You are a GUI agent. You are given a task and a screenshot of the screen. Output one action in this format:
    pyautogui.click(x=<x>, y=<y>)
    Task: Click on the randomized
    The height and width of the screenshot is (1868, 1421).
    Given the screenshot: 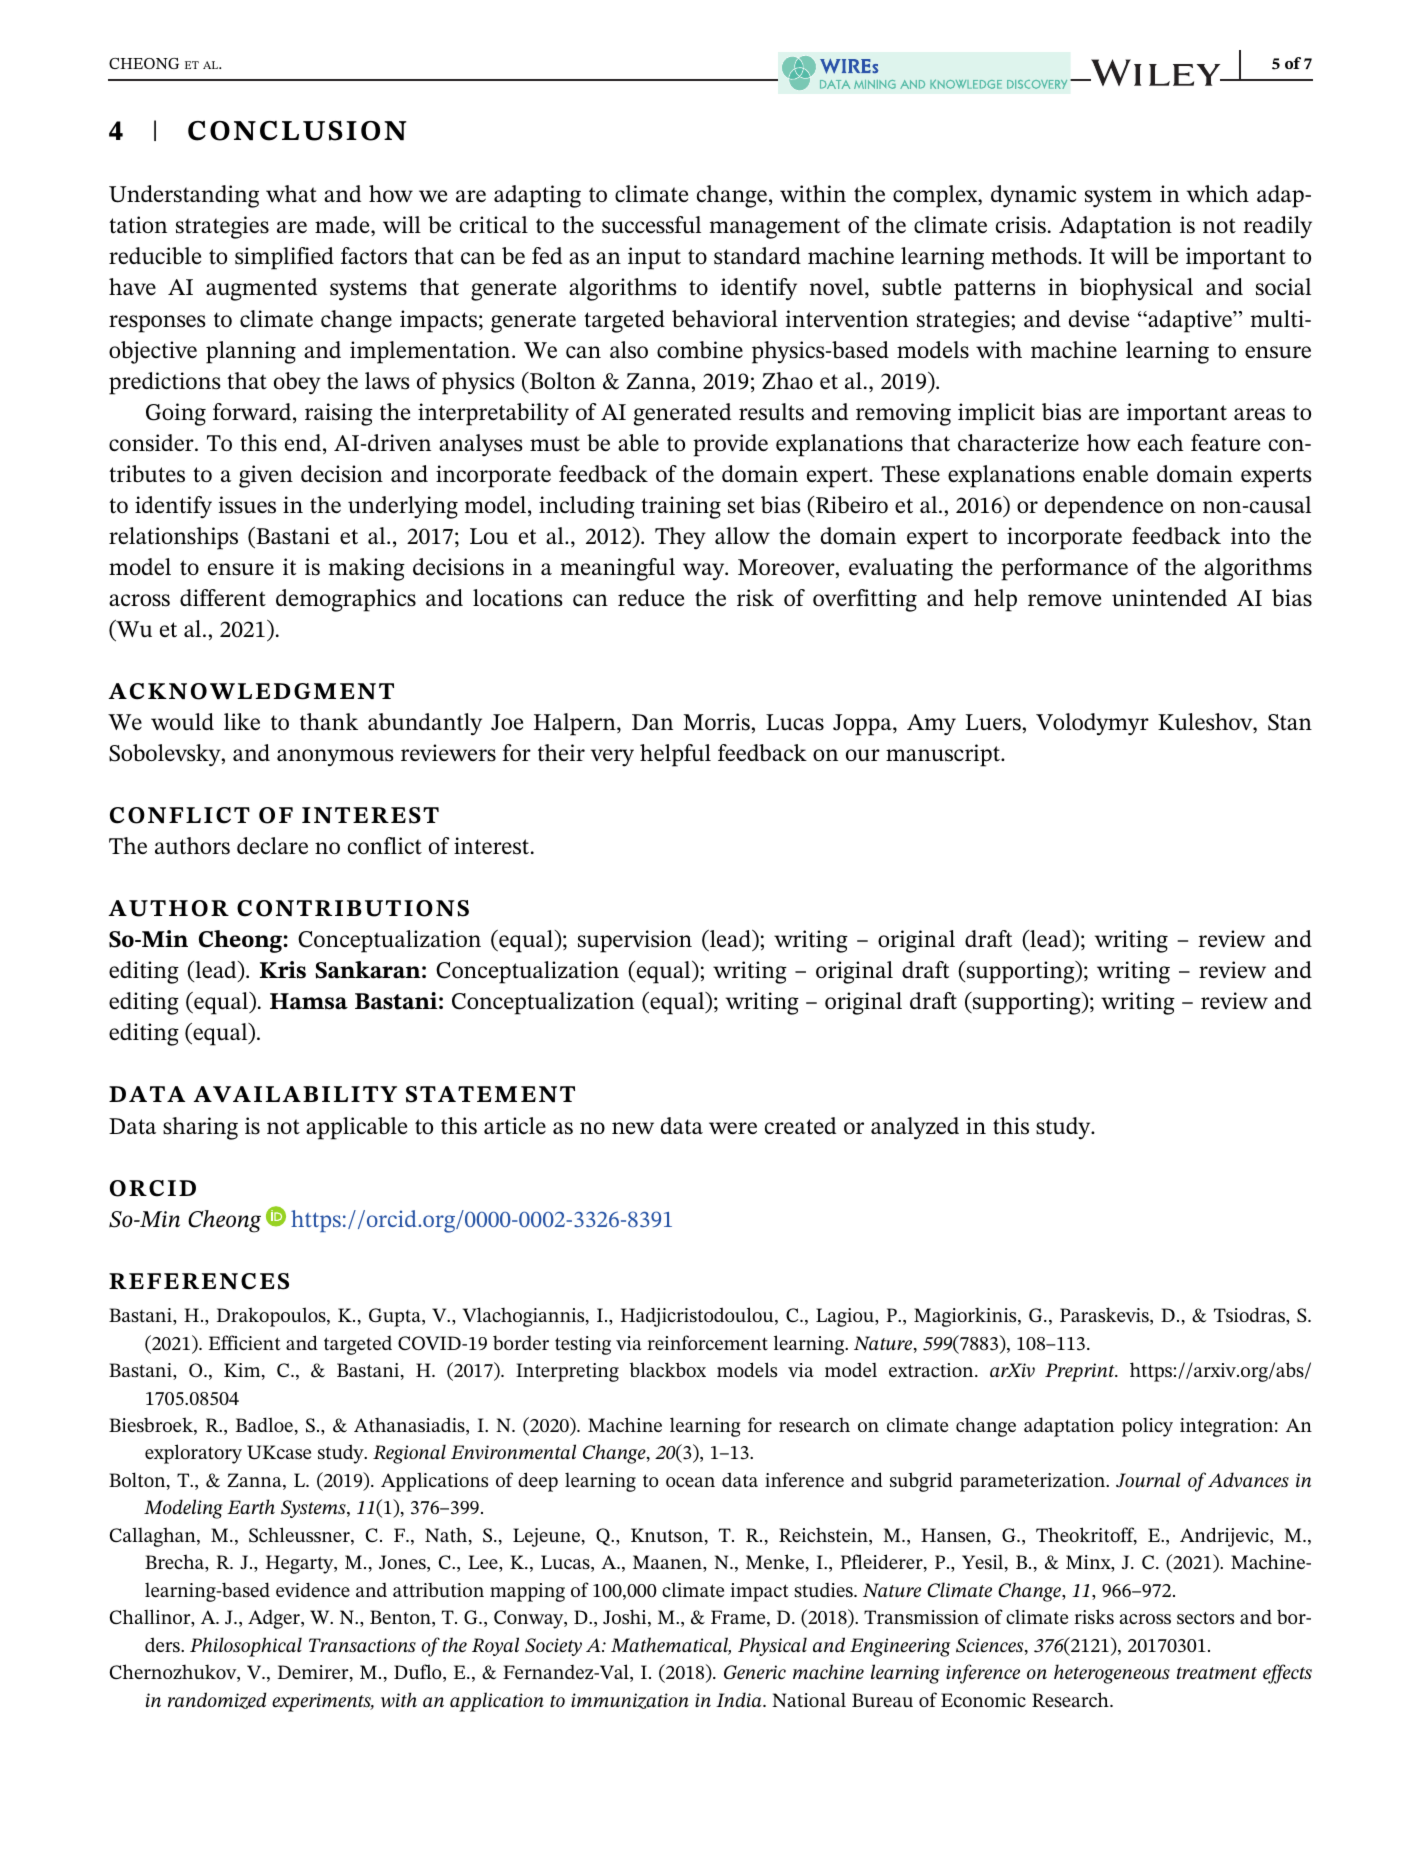 What is the action you would take?
    pyautogui.click(x=217, y=1700)
